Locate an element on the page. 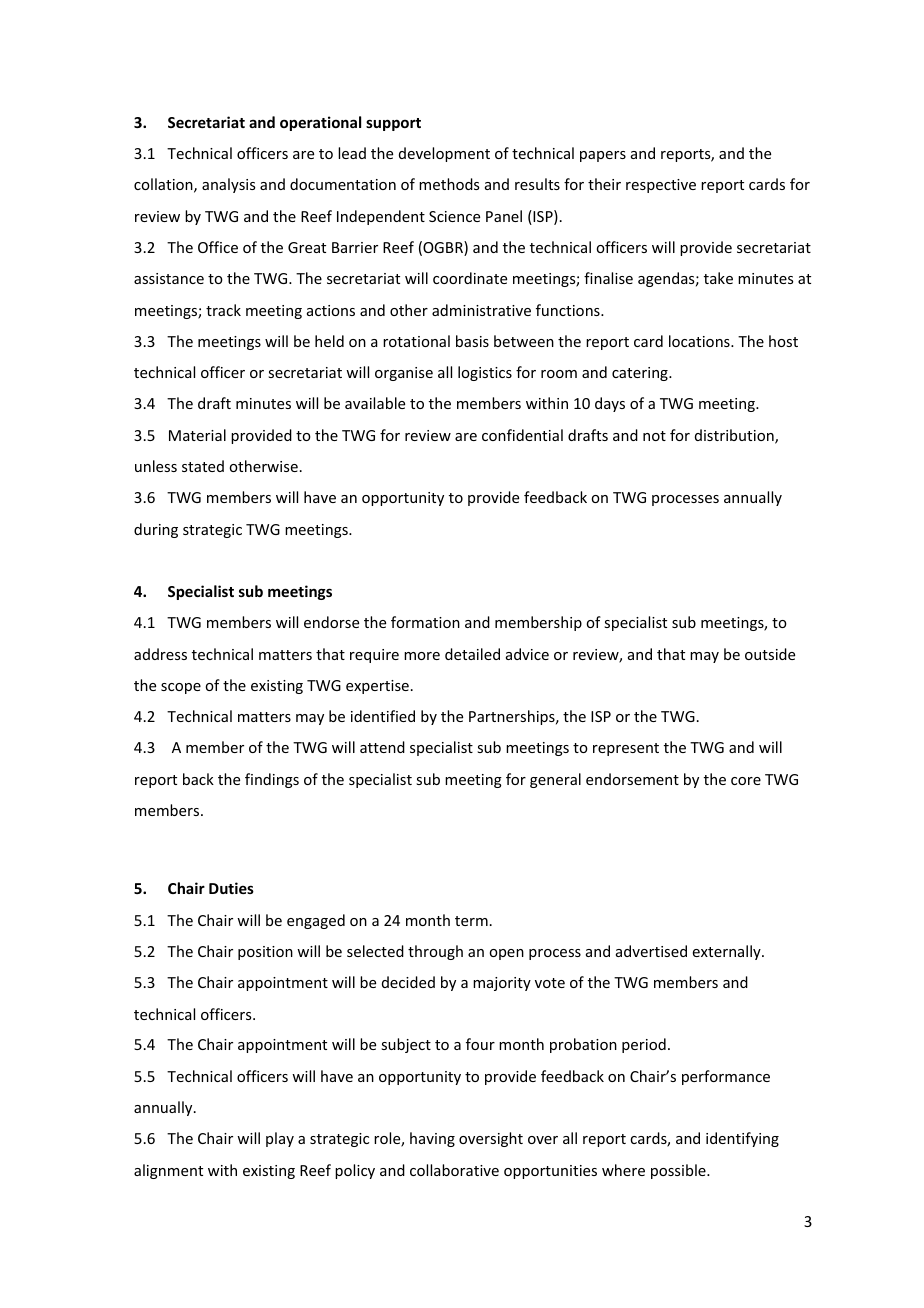  analysis is located at coordinates (228, 185).
